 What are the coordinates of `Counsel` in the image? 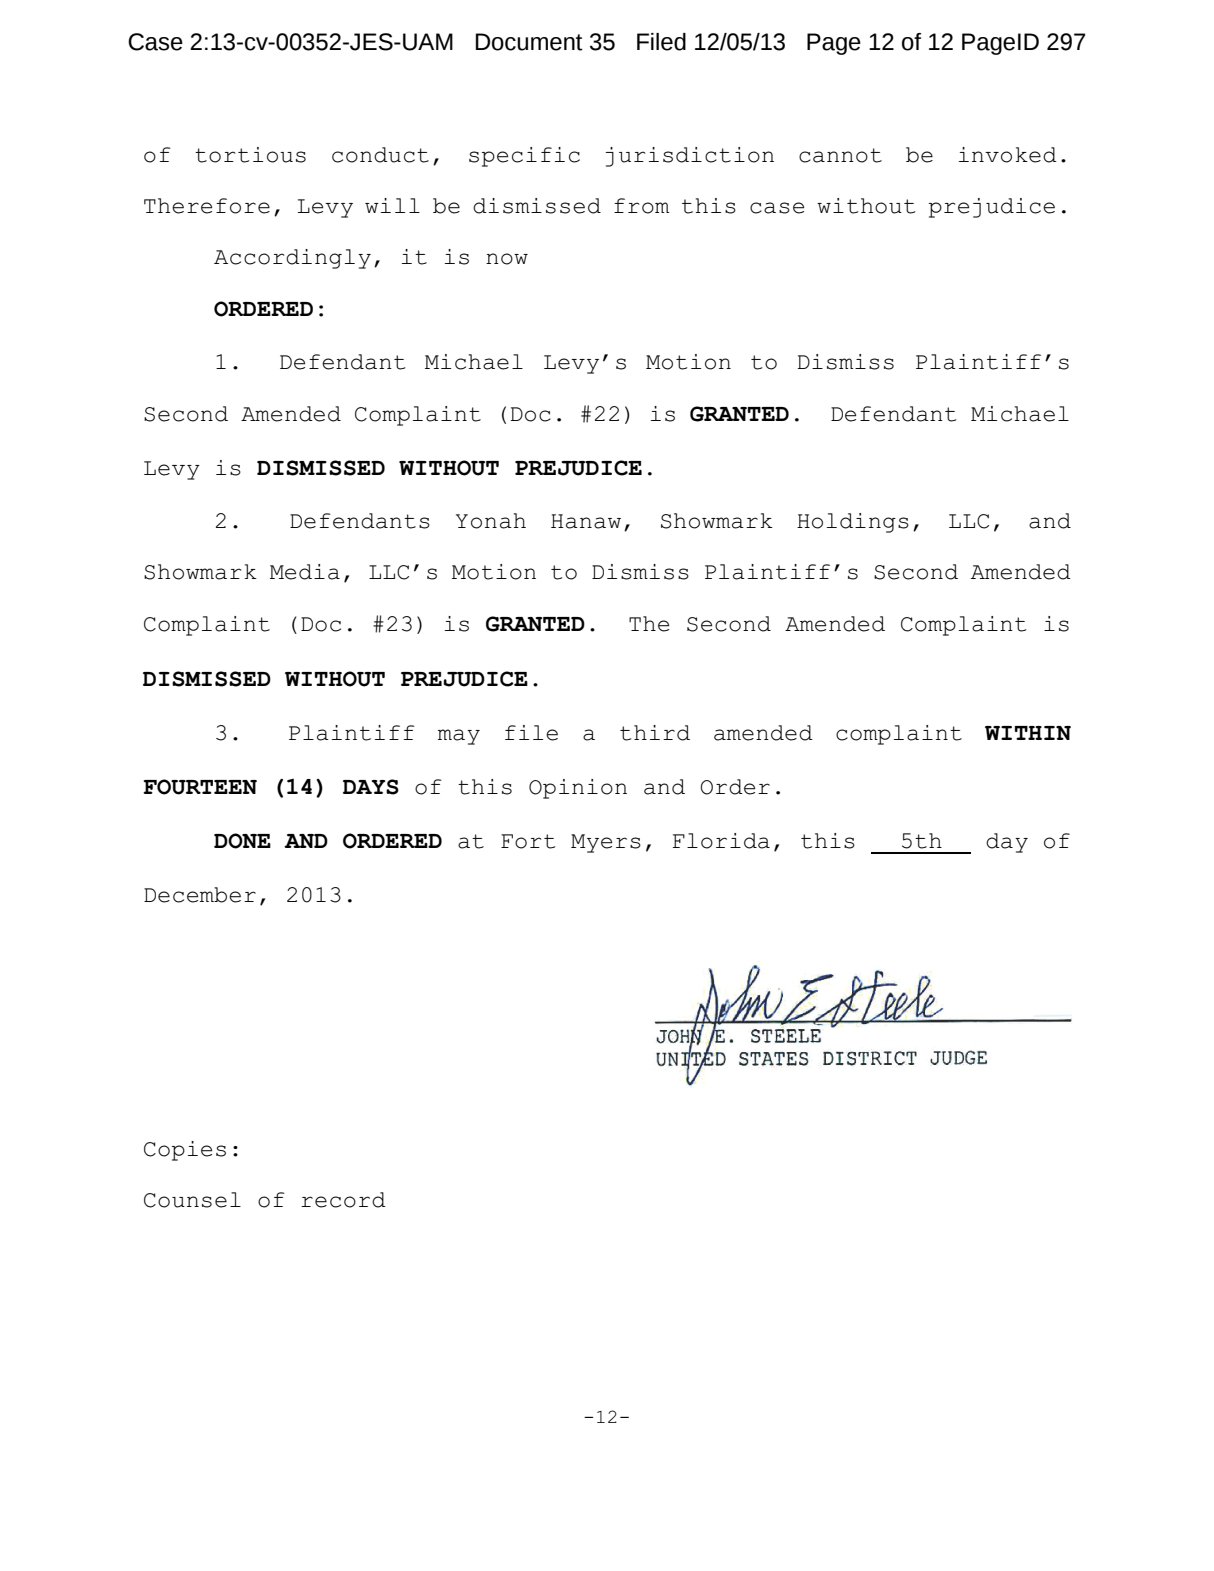 It's located at (192, 1200).
